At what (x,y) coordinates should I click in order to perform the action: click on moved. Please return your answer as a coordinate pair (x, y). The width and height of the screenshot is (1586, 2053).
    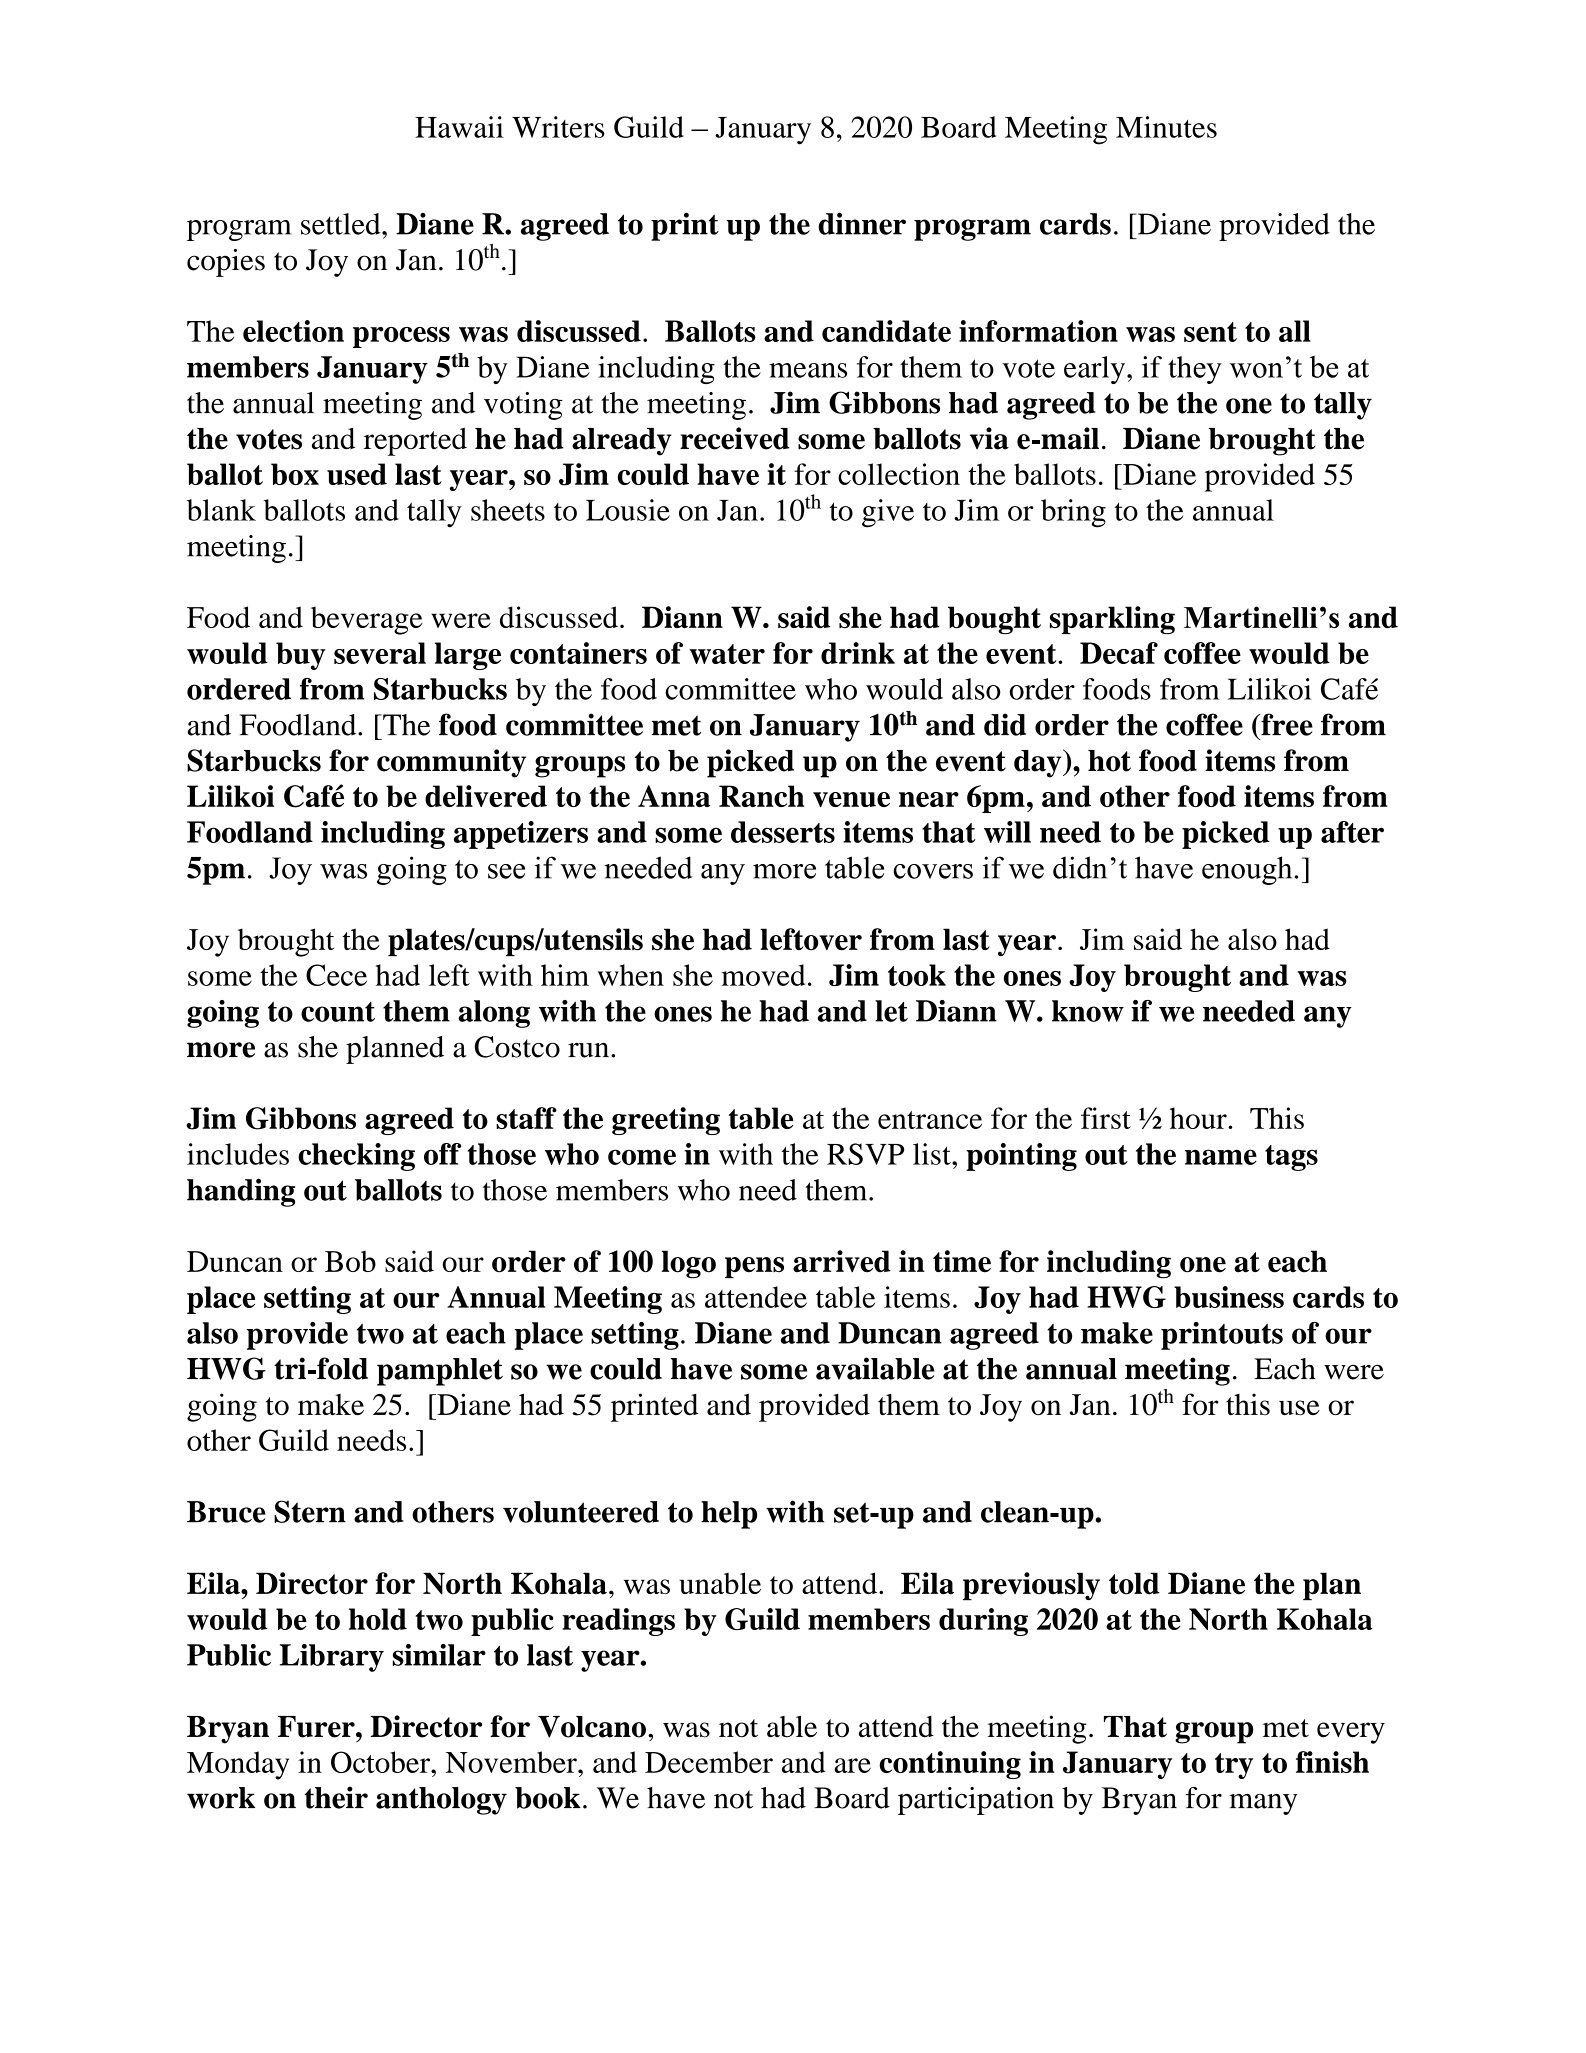
    Looking at the image, I should click on (763, 975).
